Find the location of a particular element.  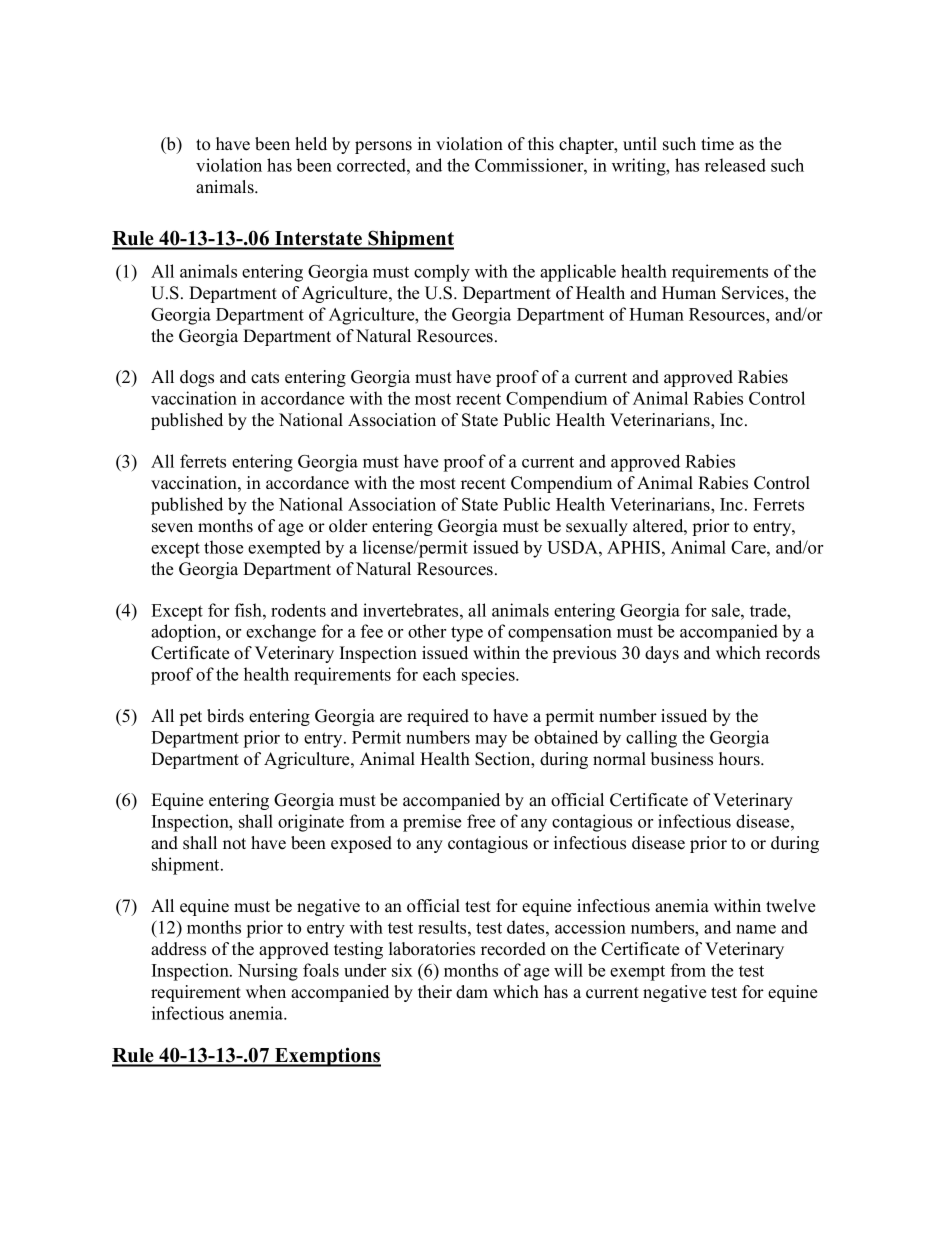

held is located at coordinates (311, 144).
